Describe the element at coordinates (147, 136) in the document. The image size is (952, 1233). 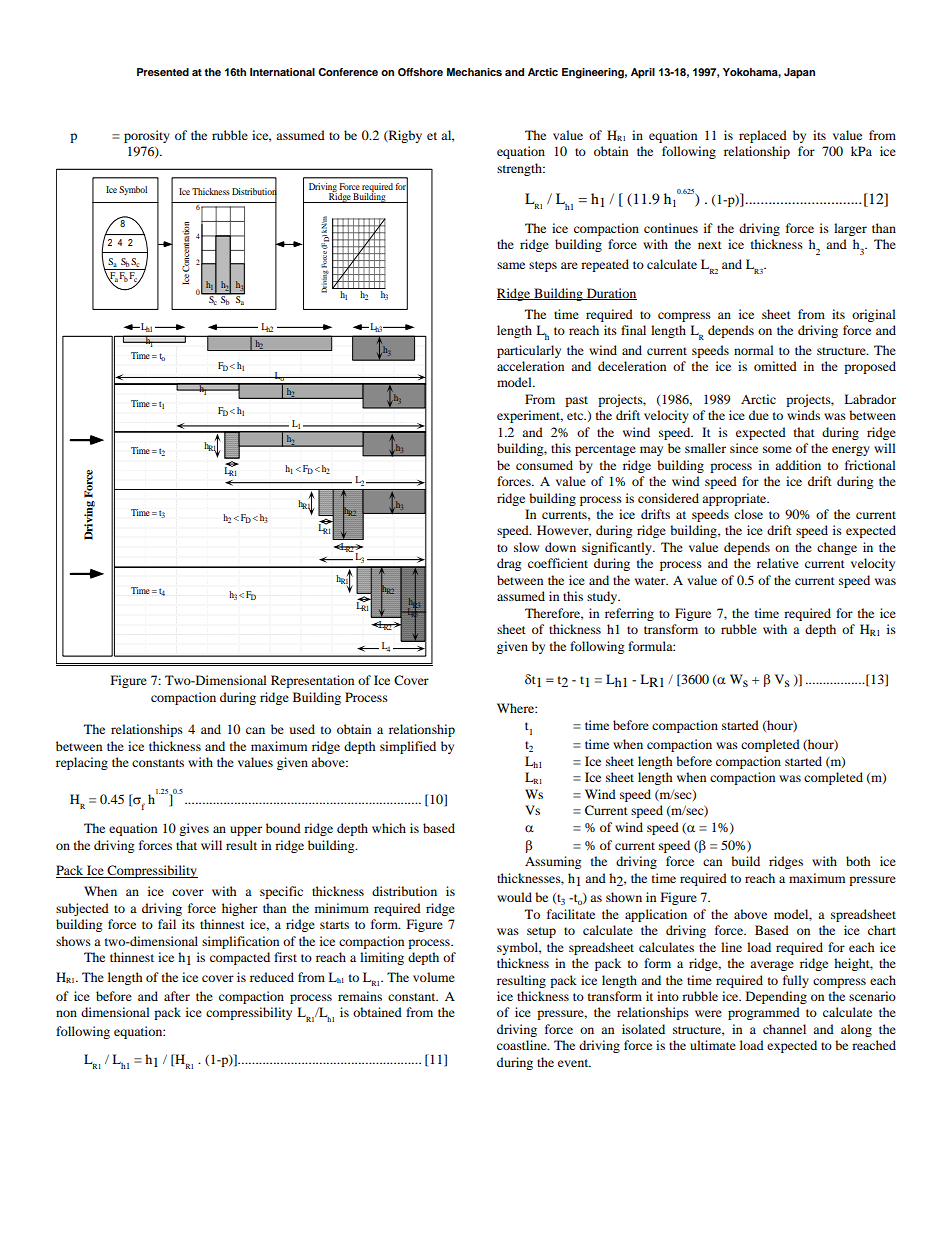
I see `porosity` at that location.
